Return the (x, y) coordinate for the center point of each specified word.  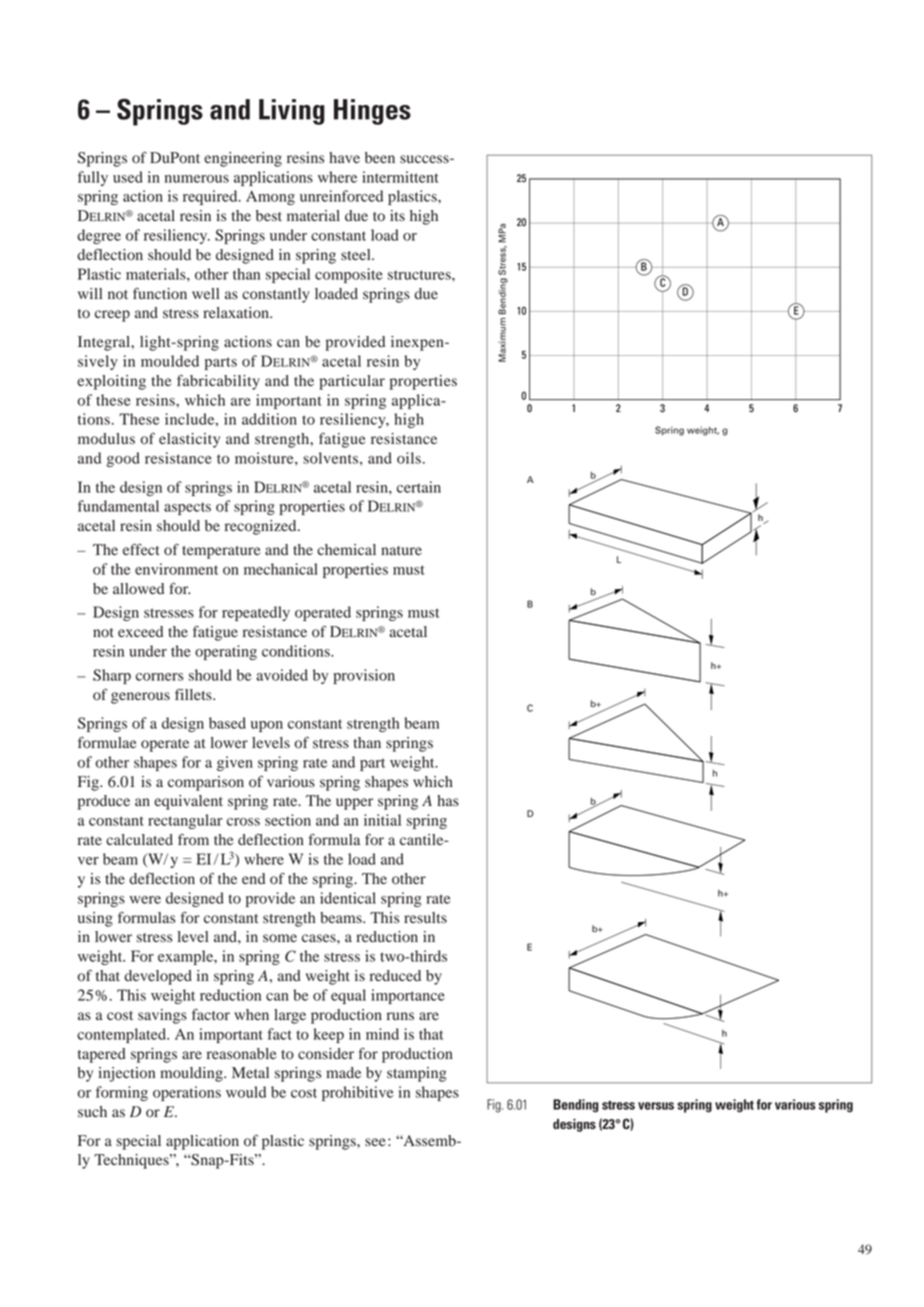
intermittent (400, 177)
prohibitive (358, 1093)
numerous (197, 179)
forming (122, 1093)
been (380, 158)
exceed (140, 631)
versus (656, 1106)
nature (401, 551)
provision (364, 676)
